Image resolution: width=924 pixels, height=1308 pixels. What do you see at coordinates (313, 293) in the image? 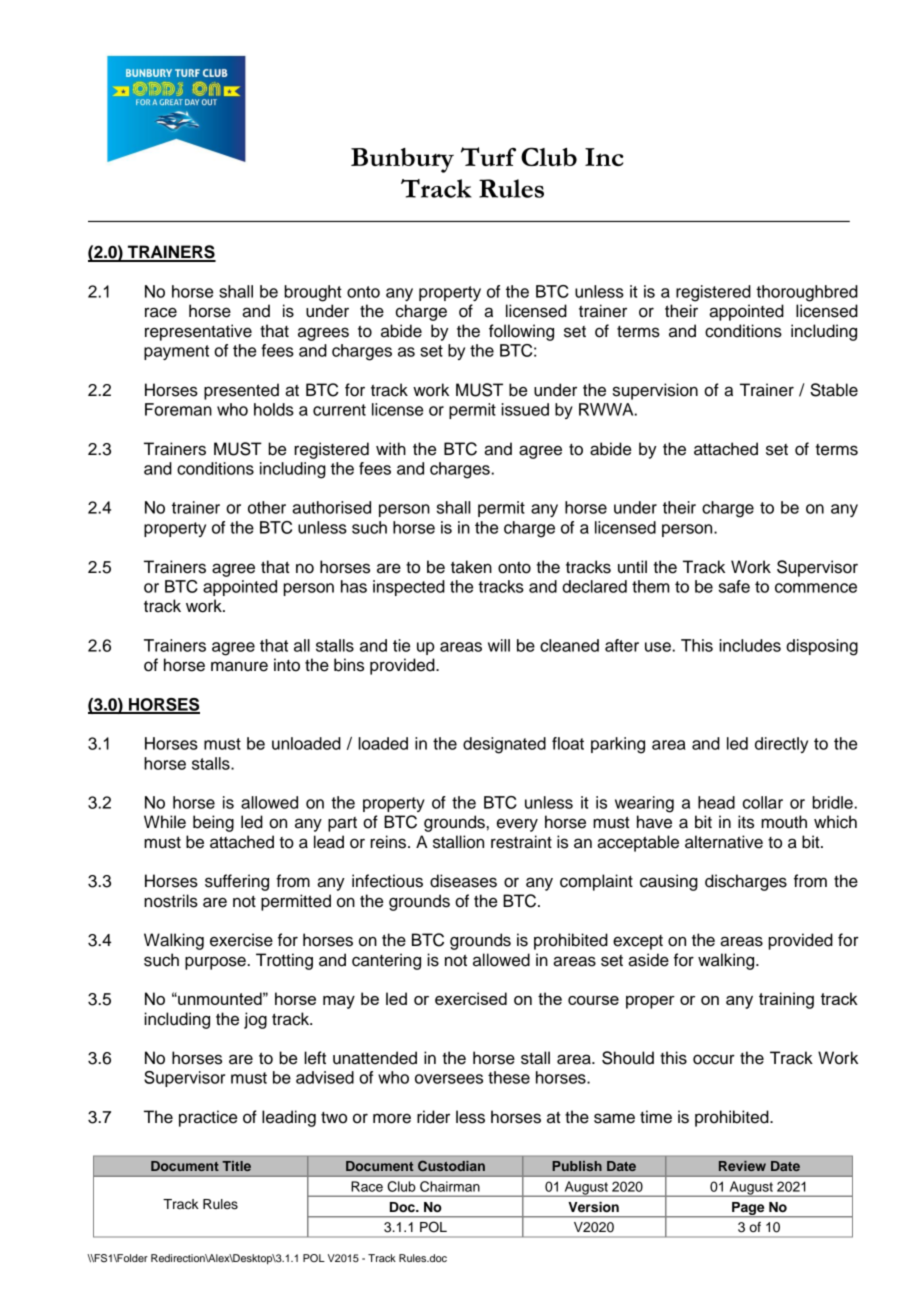
I see `brought` at bounding box center [313, 293].
